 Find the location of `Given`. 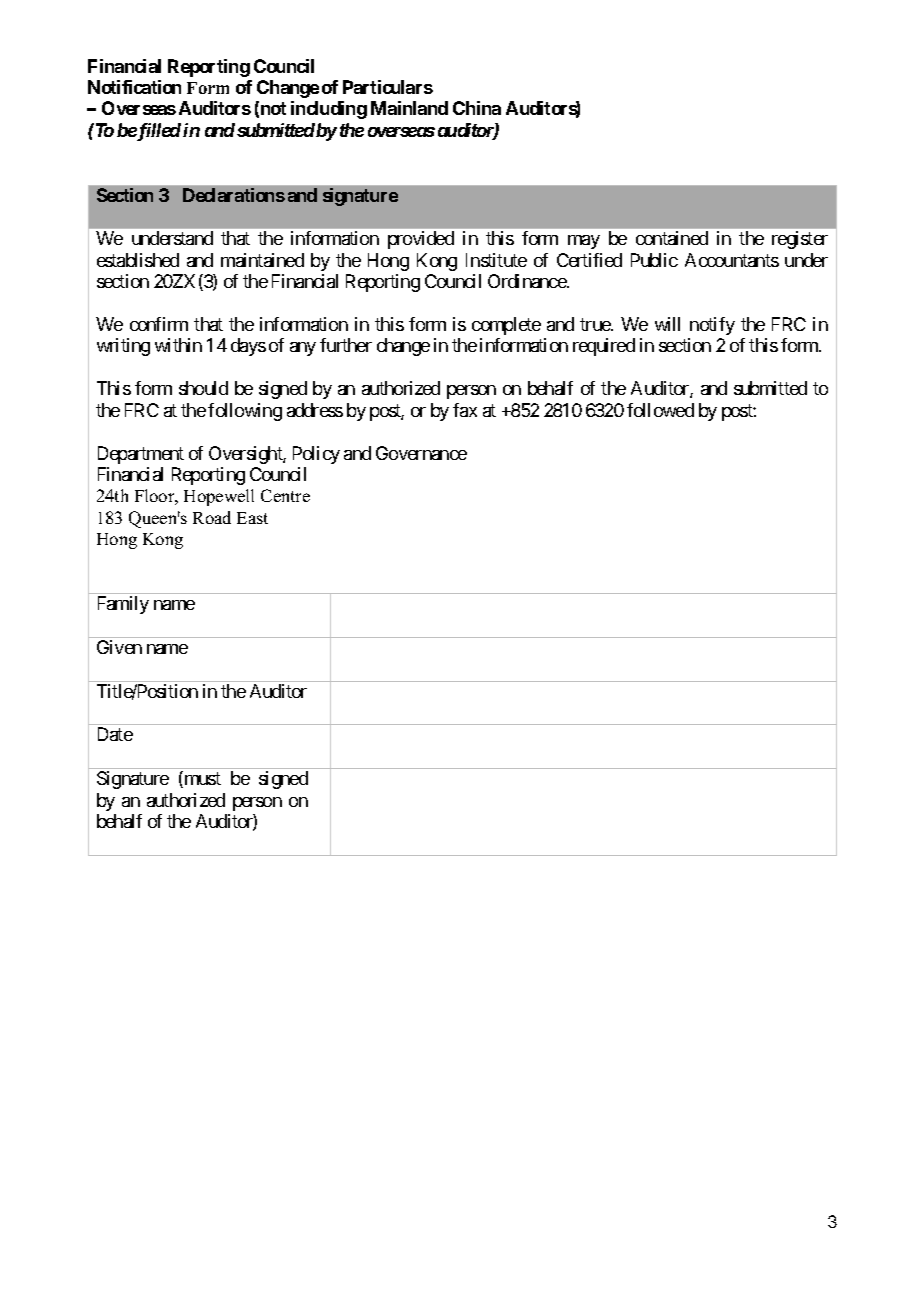

Given is located at coordinates (119, 647).
